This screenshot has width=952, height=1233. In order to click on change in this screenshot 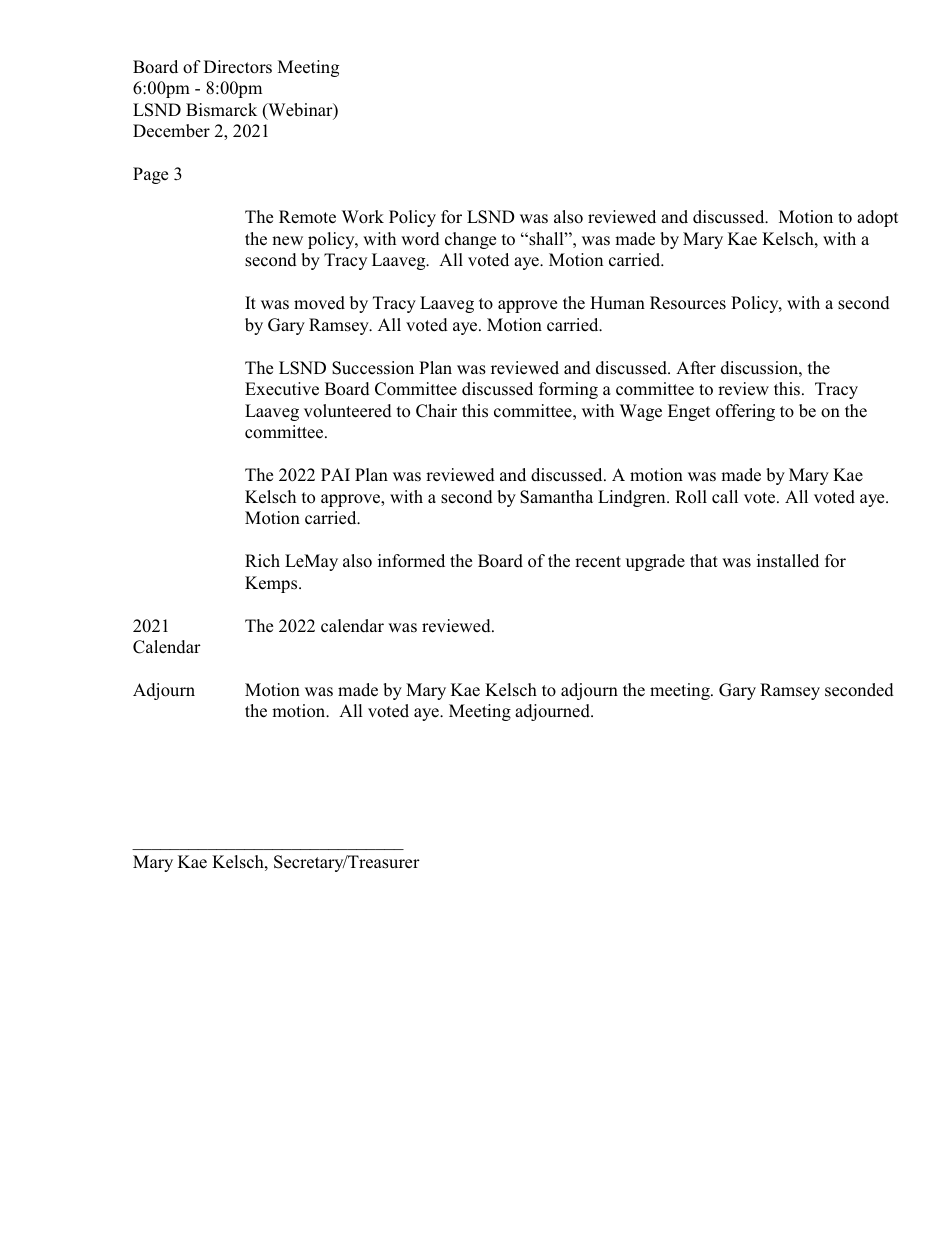, I will do `click(470, 240)`.
